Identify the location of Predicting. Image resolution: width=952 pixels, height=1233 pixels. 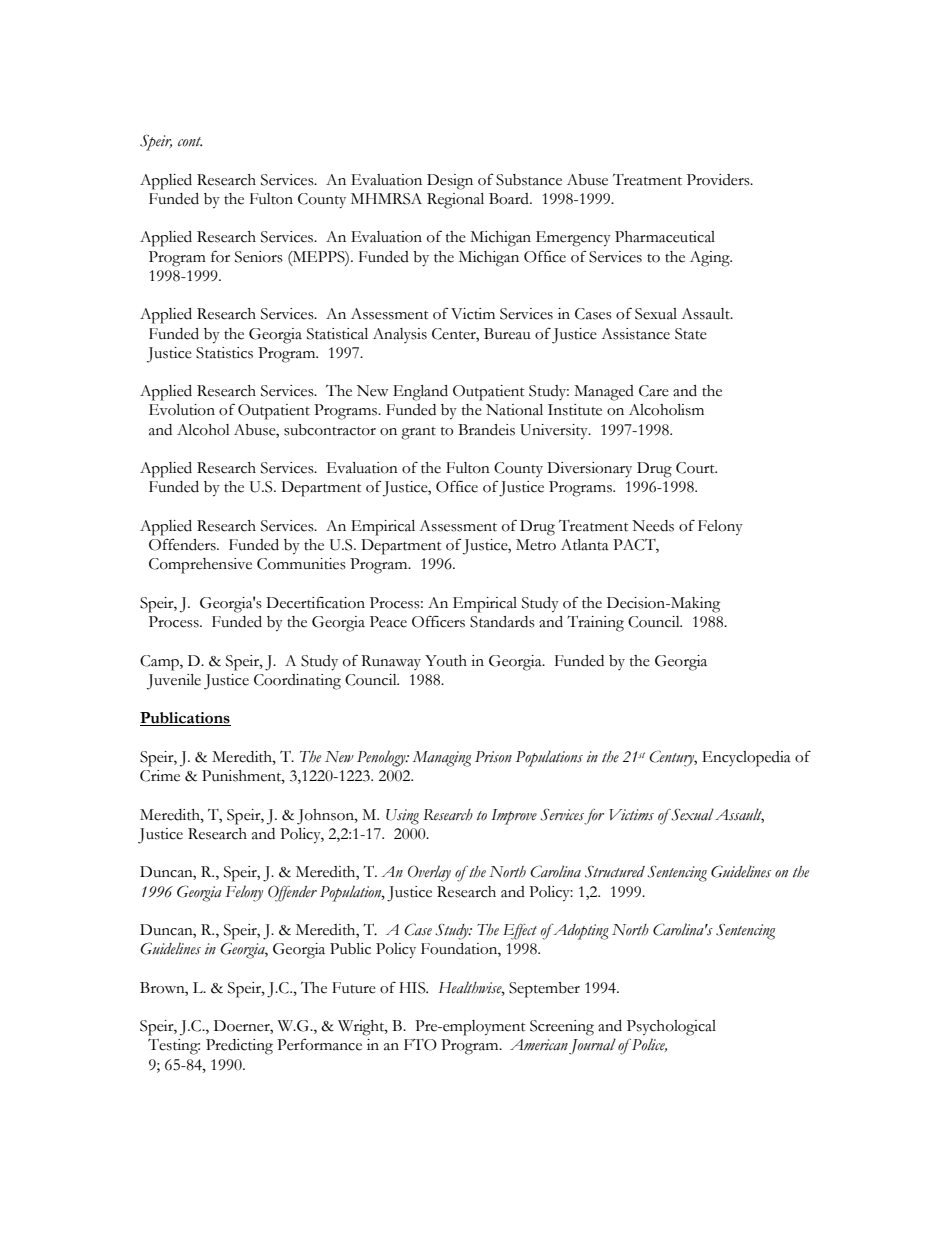
(239, 1047).
